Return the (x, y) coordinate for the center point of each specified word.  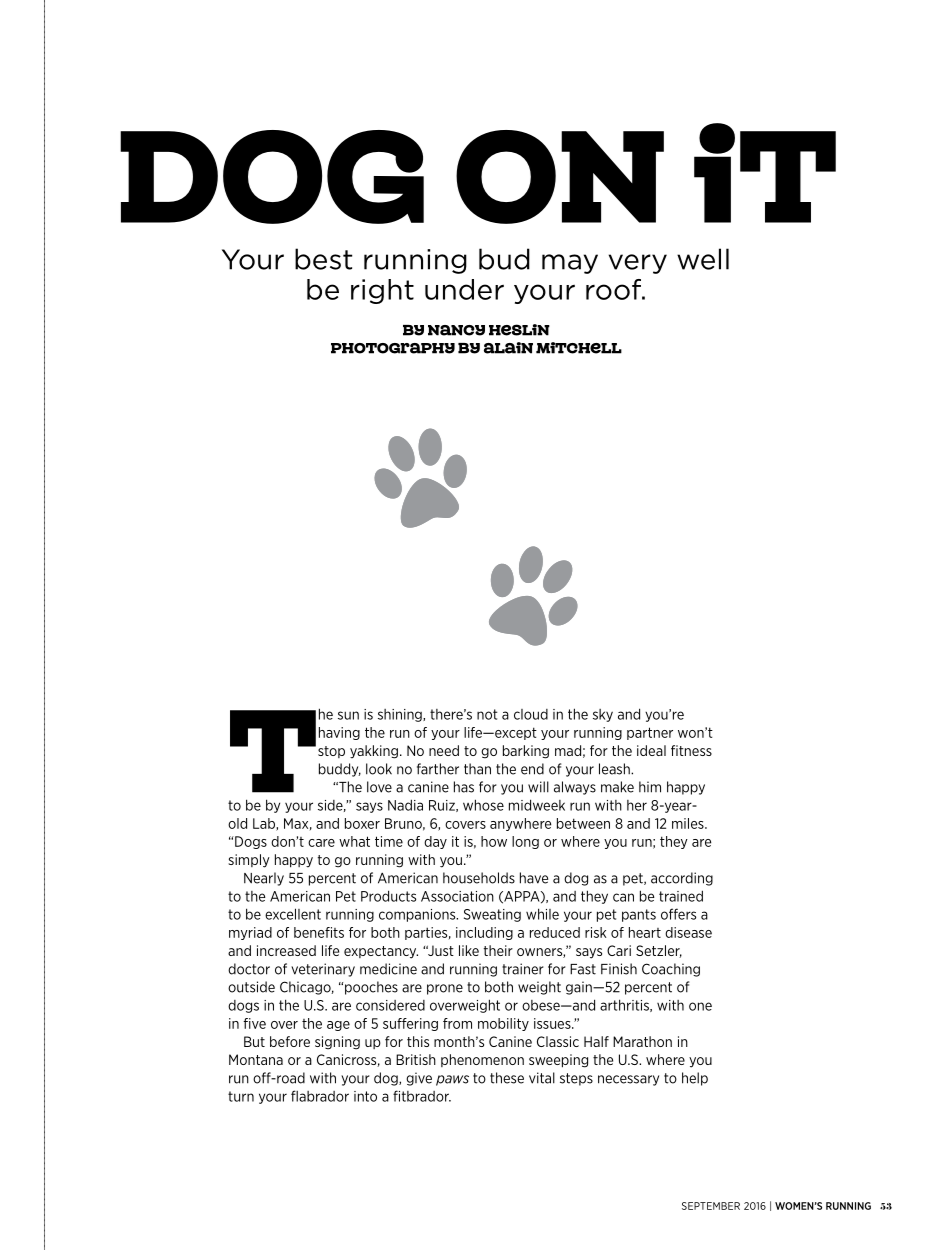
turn (241, 1096)
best (323, 259)
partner (650, 733)
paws (452, 1080)
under (464, 289)
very (638, 264)
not (487, 714)
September (711, 1206)
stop (331, 752)
